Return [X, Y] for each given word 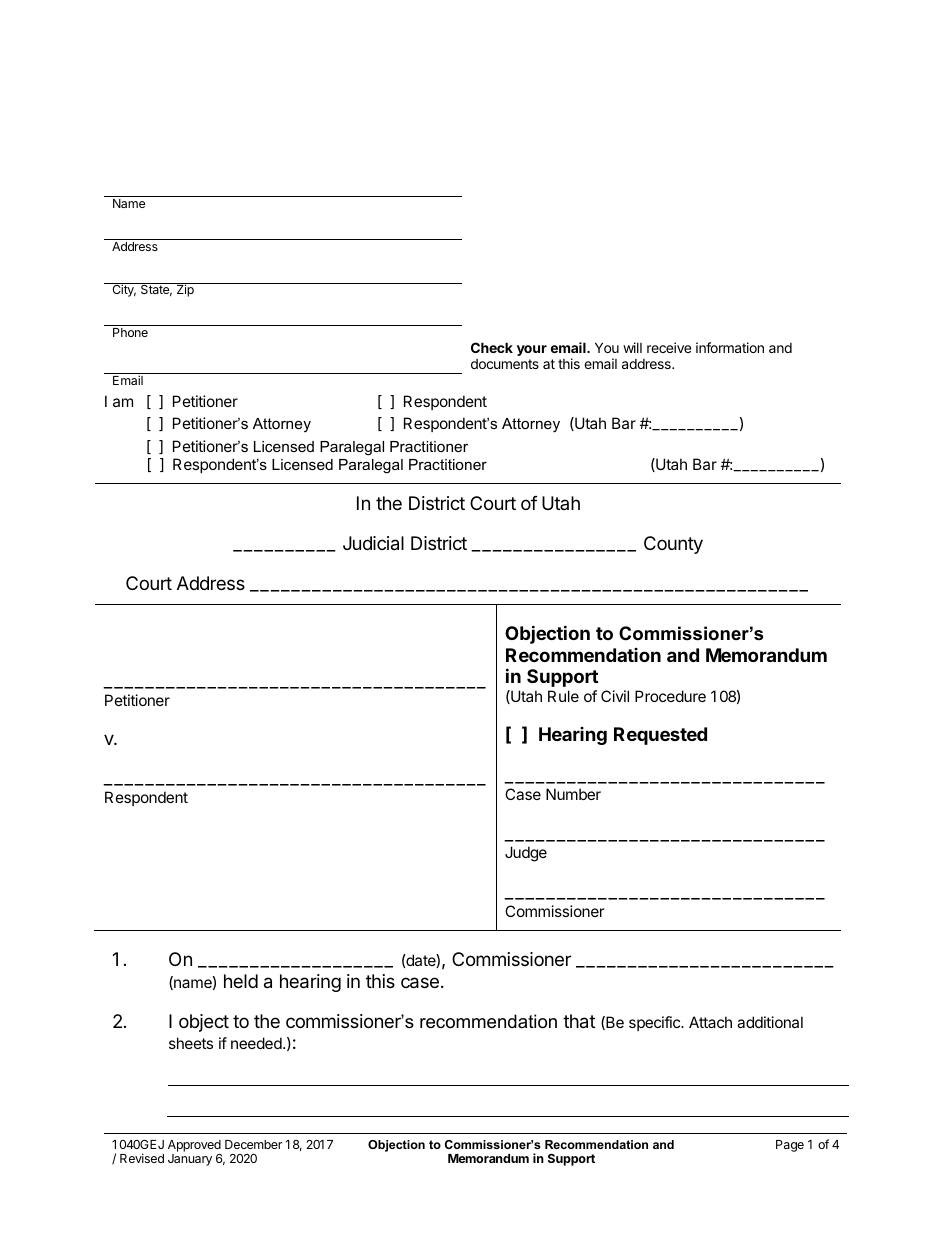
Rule [563, 696]
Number [573, 794]
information [730, 347]
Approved [195, 1147]
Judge [526, 854]
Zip [185, 290]
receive [669, 347]
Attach [710, 1022]
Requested [660, 736]
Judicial [373, 543]
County [673, 545]
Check [492, 347]
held [241, 981]
